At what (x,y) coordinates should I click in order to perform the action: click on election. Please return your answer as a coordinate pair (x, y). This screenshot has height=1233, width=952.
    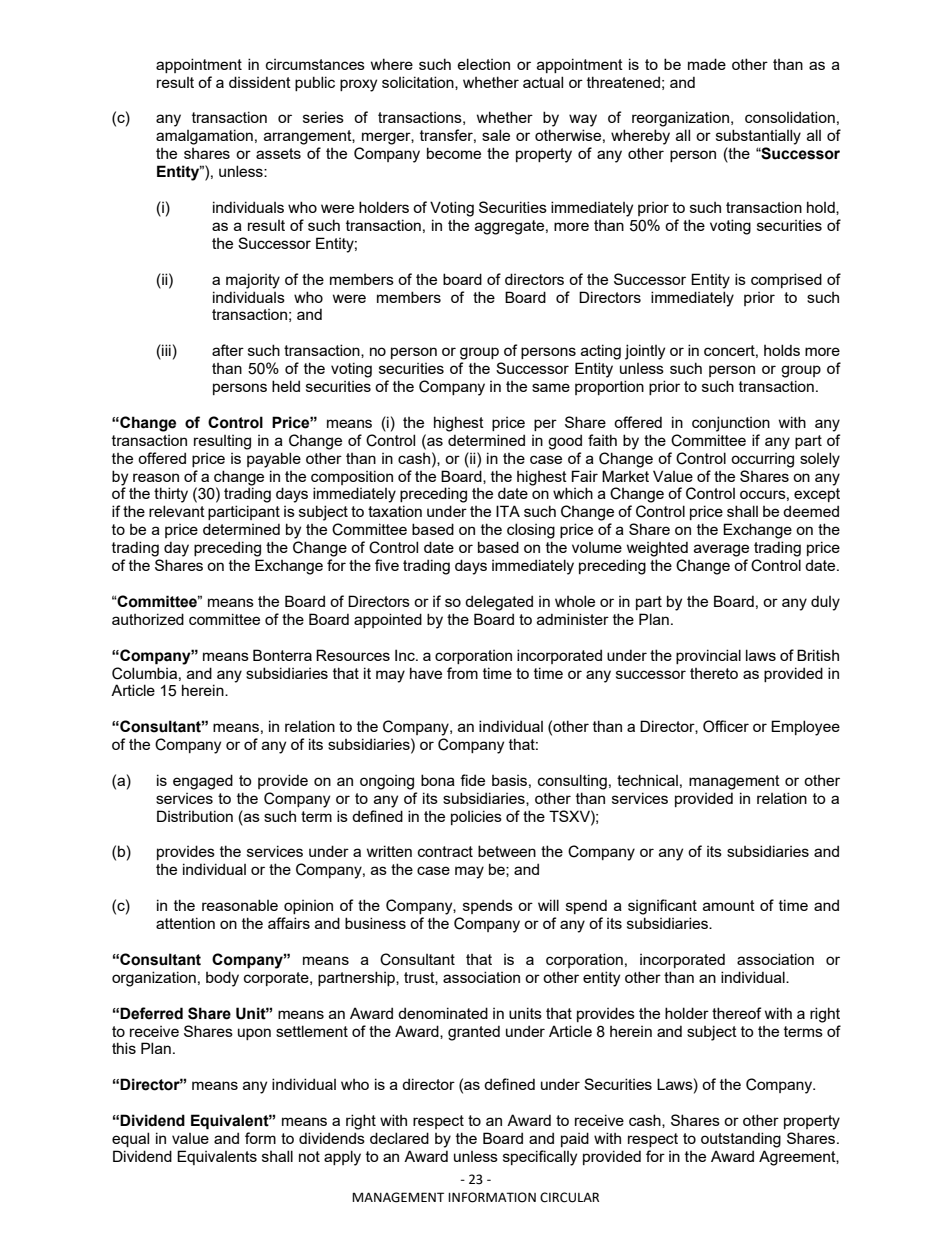
    Looking at the image, I should click on (484, 64).
